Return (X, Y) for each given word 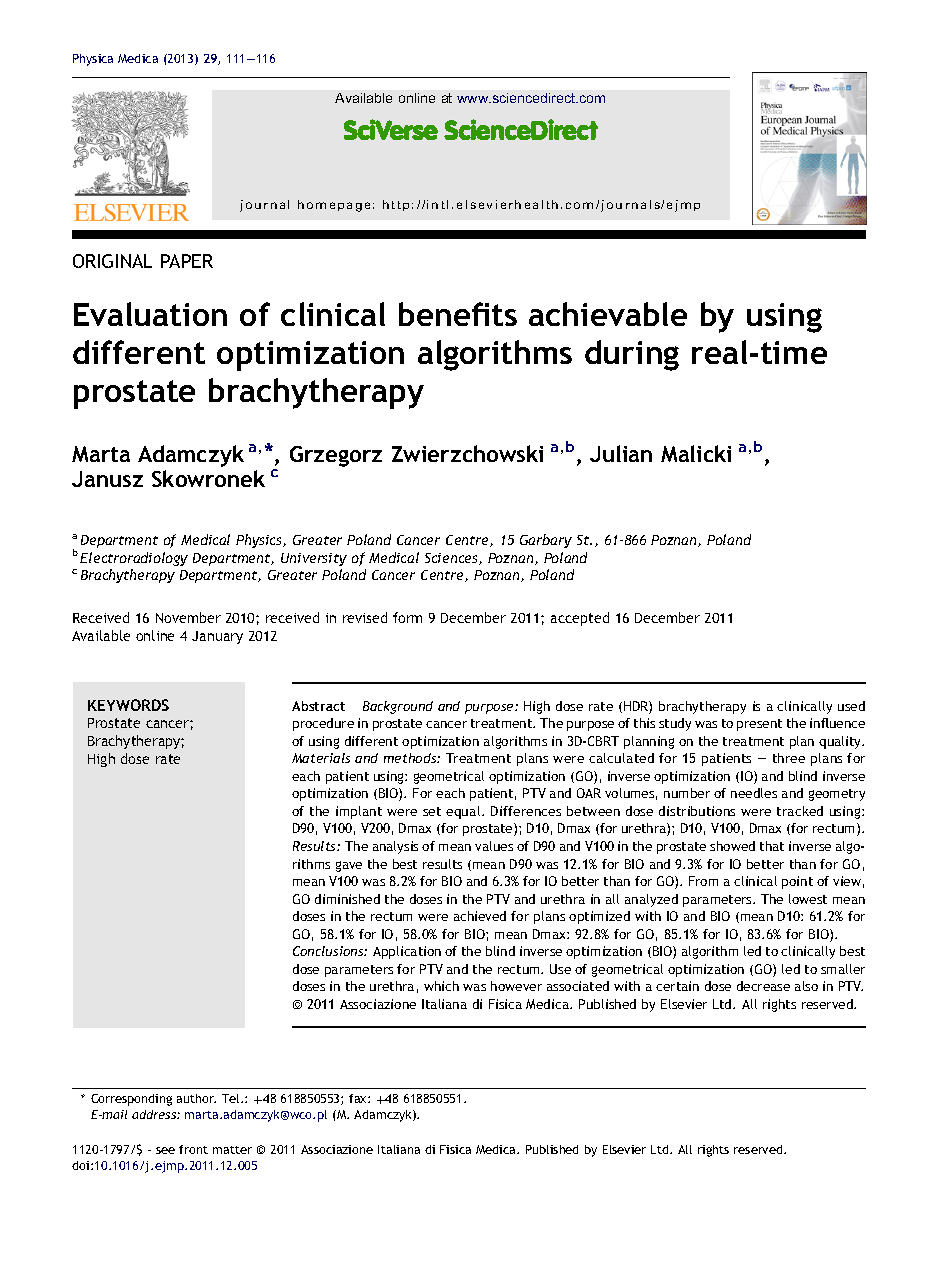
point (797, 882)
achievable (608, 314)
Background (398, 707)
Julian (621, 453)
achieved (480, 916)
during (632, 355)
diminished (347, 899)
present (759, 725)
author (196, 1098)
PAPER (187, 261)
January (217, 637)
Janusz (107, 479)
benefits (458, 314)
